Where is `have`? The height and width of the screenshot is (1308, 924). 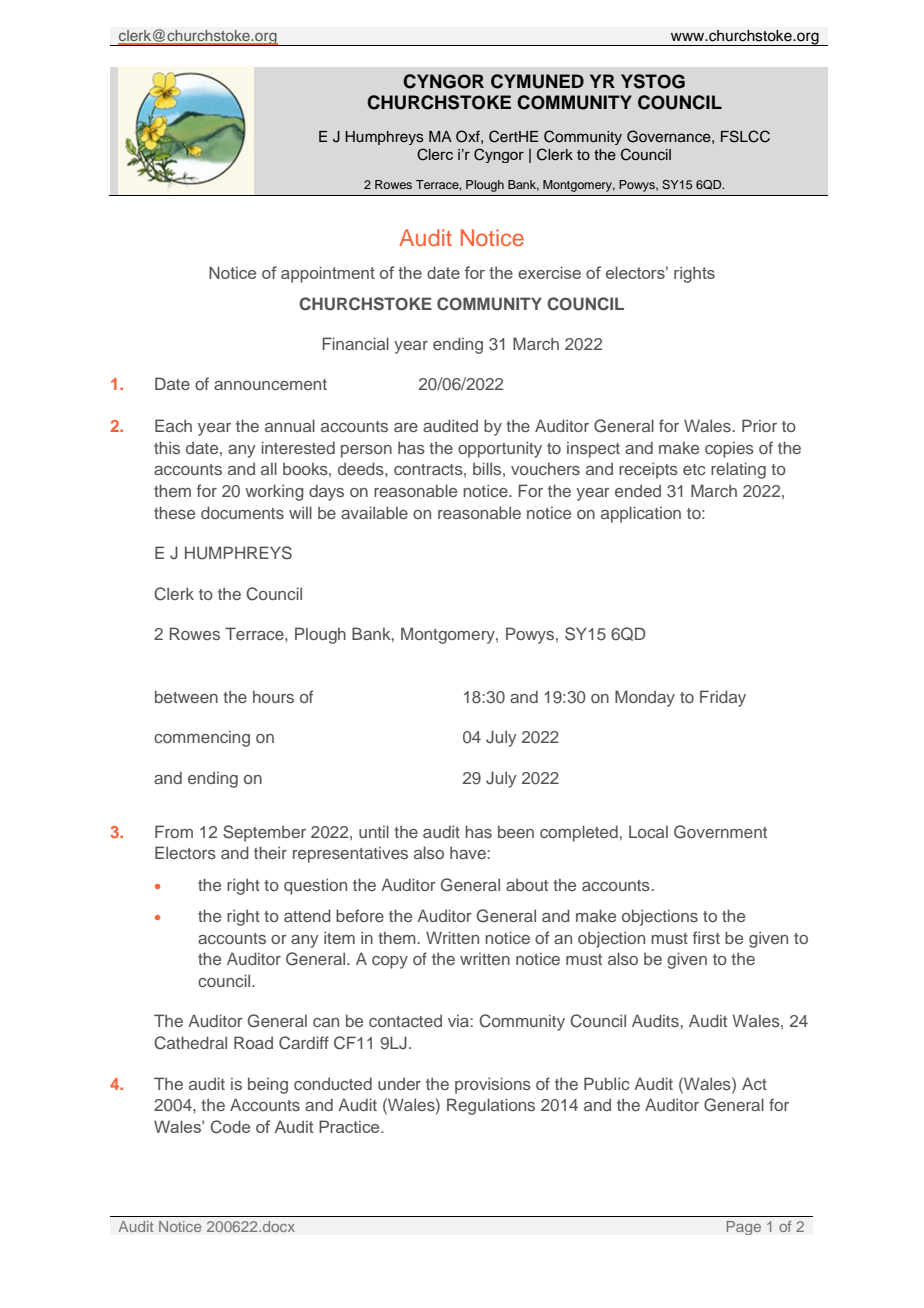 have is located at coordinates (468, 852).
